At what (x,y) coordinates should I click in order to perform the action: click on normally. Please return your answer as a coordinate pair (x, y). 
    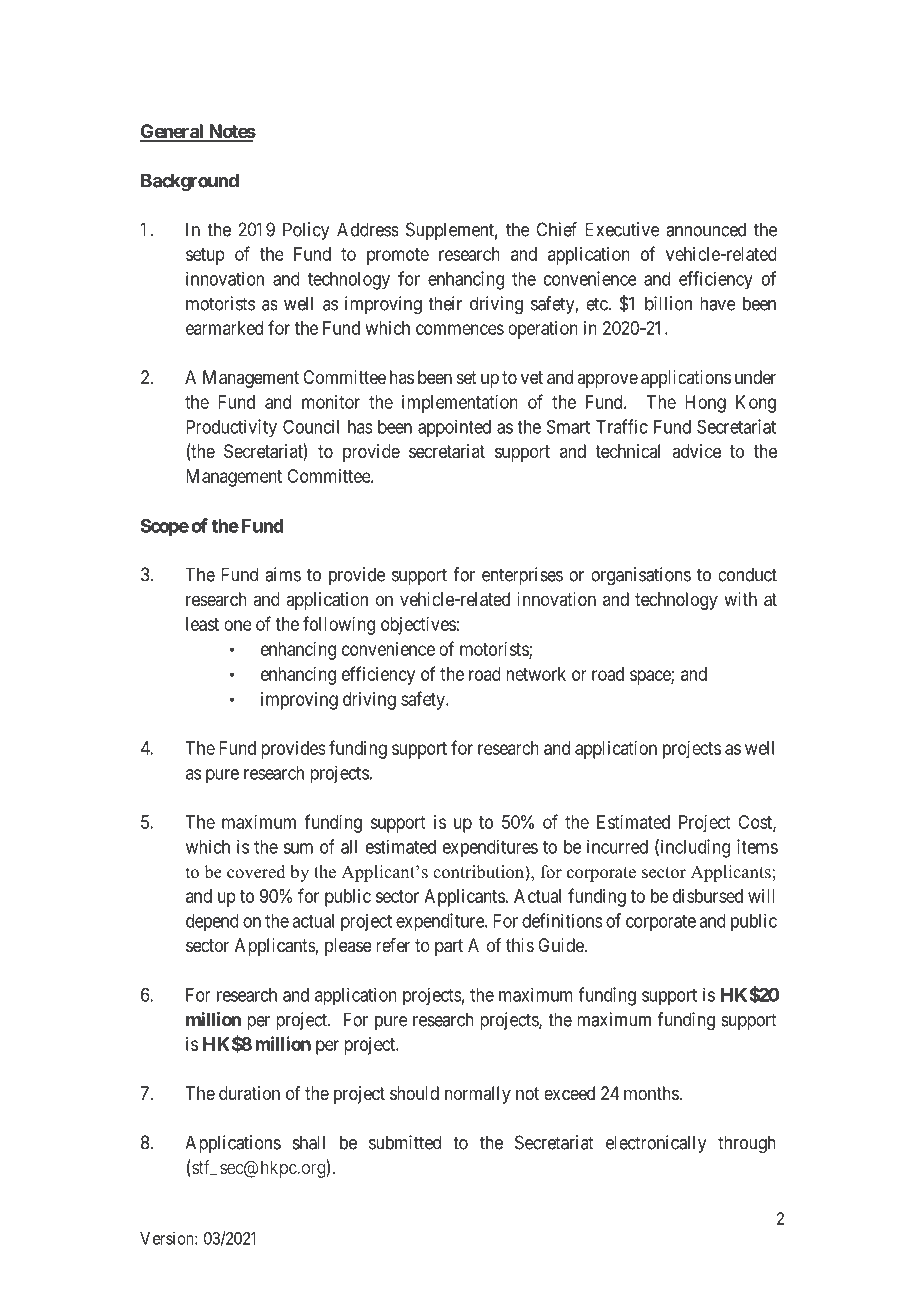
    Looking at the image, I should click on (478, 1095).
